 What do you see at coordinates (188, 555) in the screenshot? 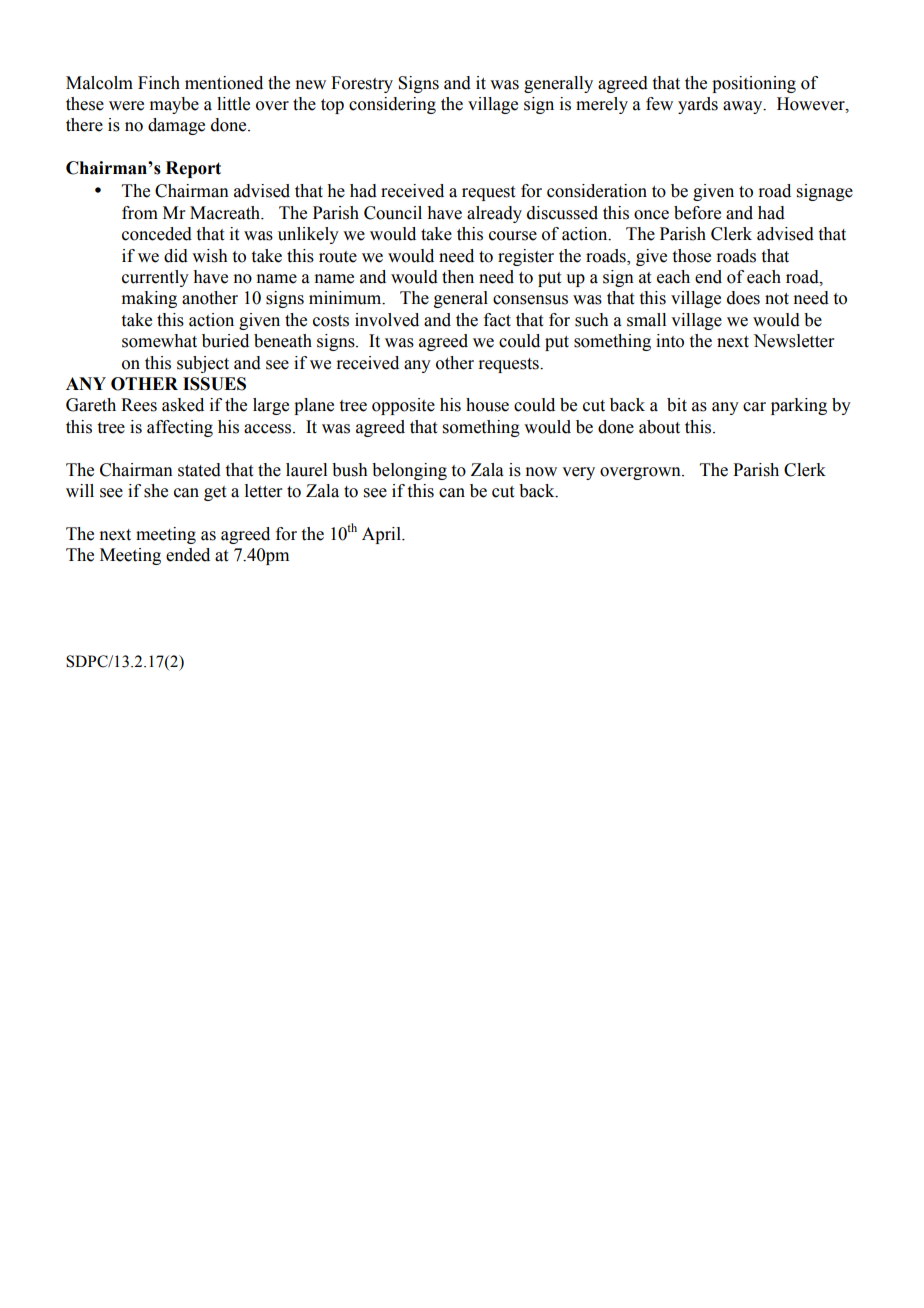
I see `ended` at bounding box center [188, 555].
